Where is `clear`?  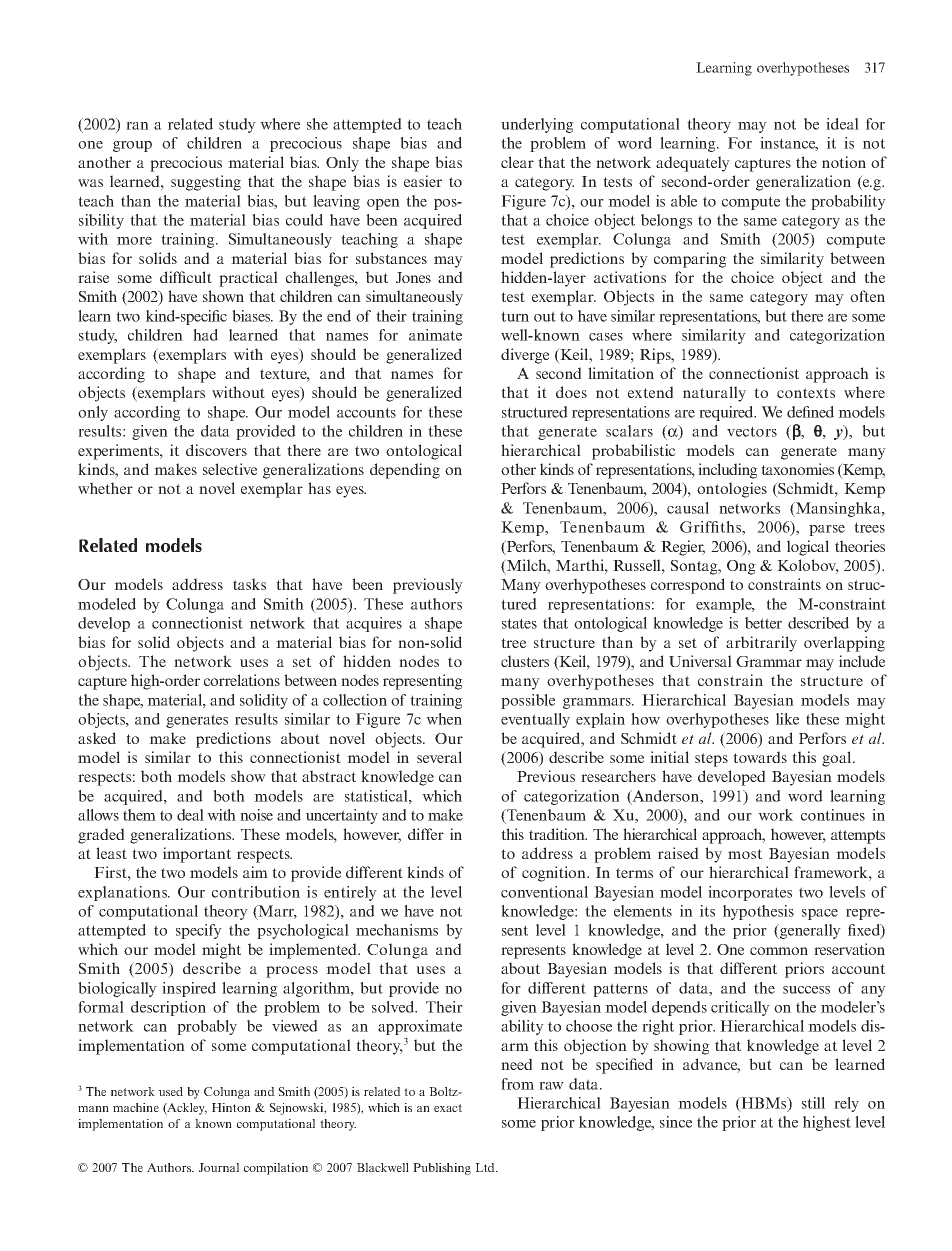
clear is located at coordinates (517, 162).
